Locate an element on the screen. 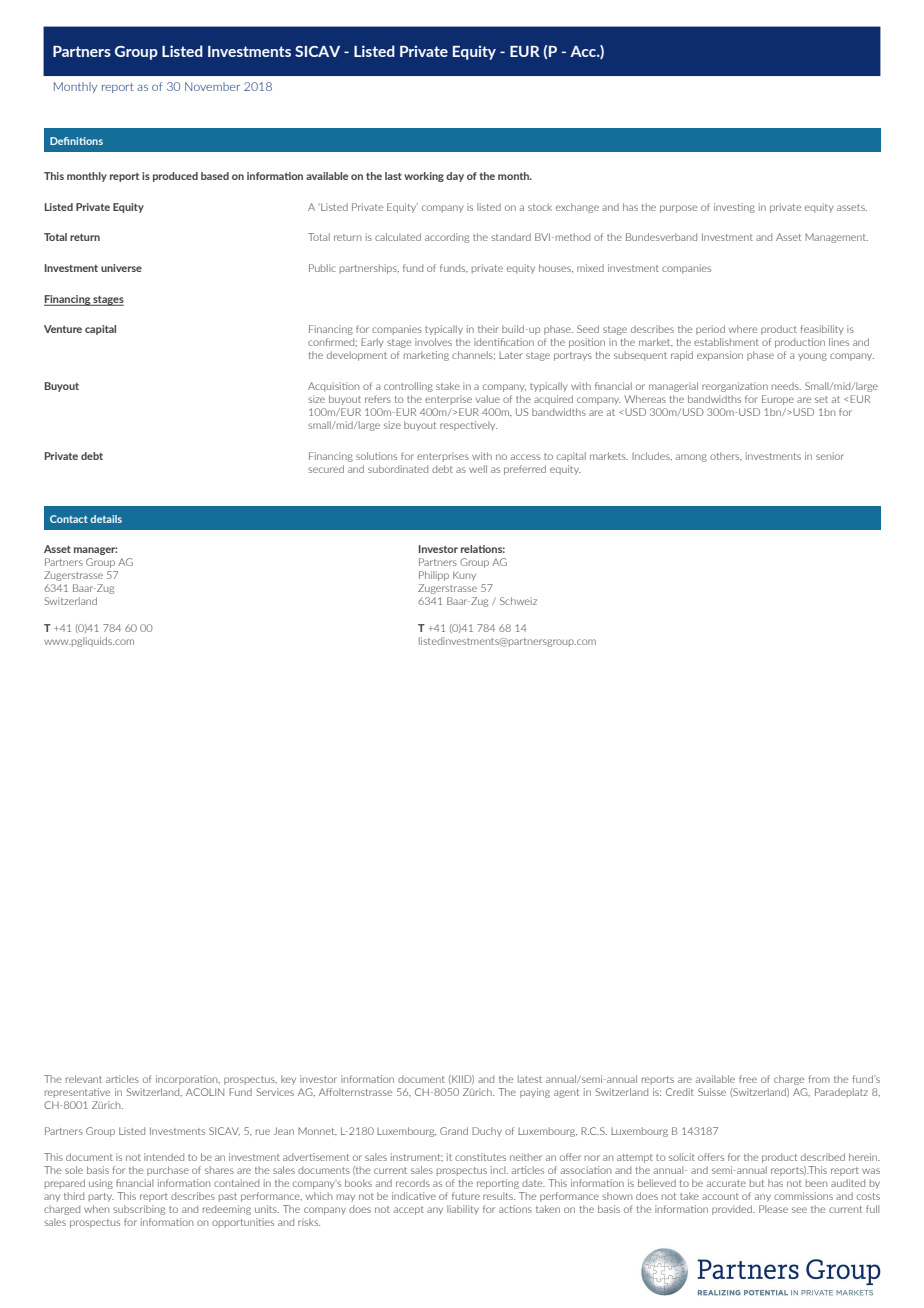 Image resolution: width=924 pixels, height=1308 pixels. Contact is located at coordinates (69, 519).
